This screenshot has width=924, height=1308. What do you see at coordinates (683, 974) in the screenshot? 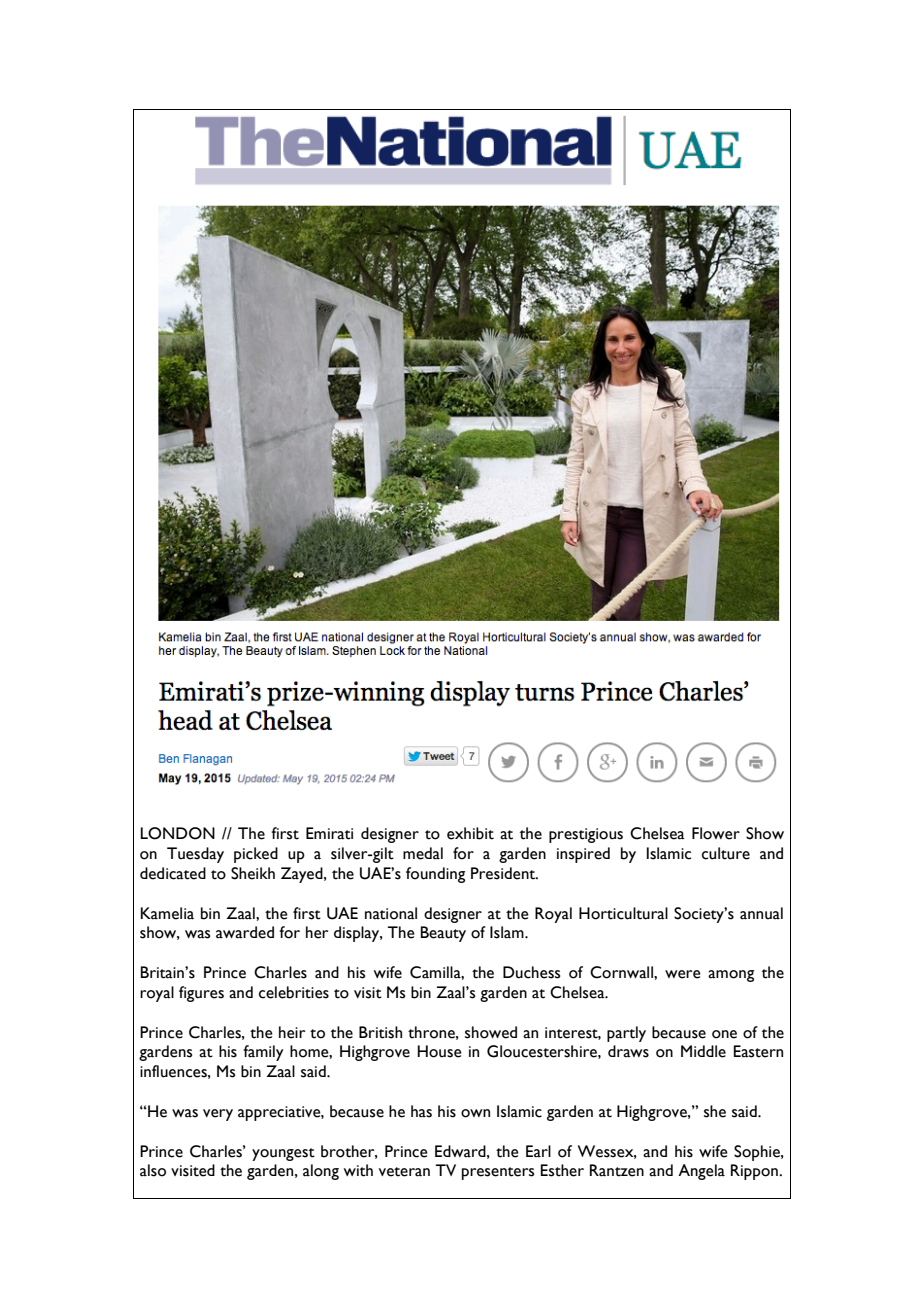
I see `were` at bounding box center [683, 974].
